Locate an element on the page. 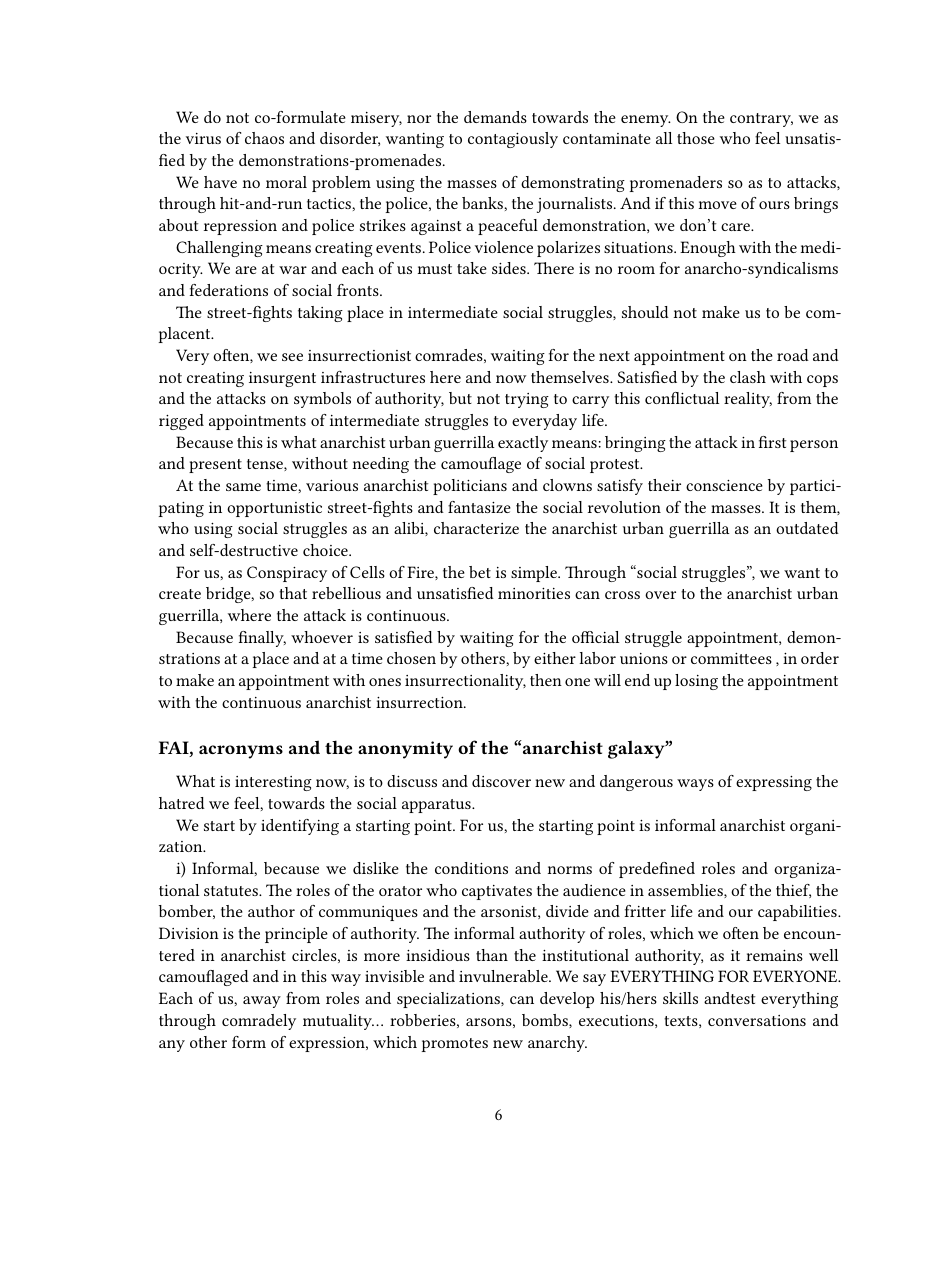 The height and width of the page is (1267, 952). contagiously is located at coordinates (513, 140).
